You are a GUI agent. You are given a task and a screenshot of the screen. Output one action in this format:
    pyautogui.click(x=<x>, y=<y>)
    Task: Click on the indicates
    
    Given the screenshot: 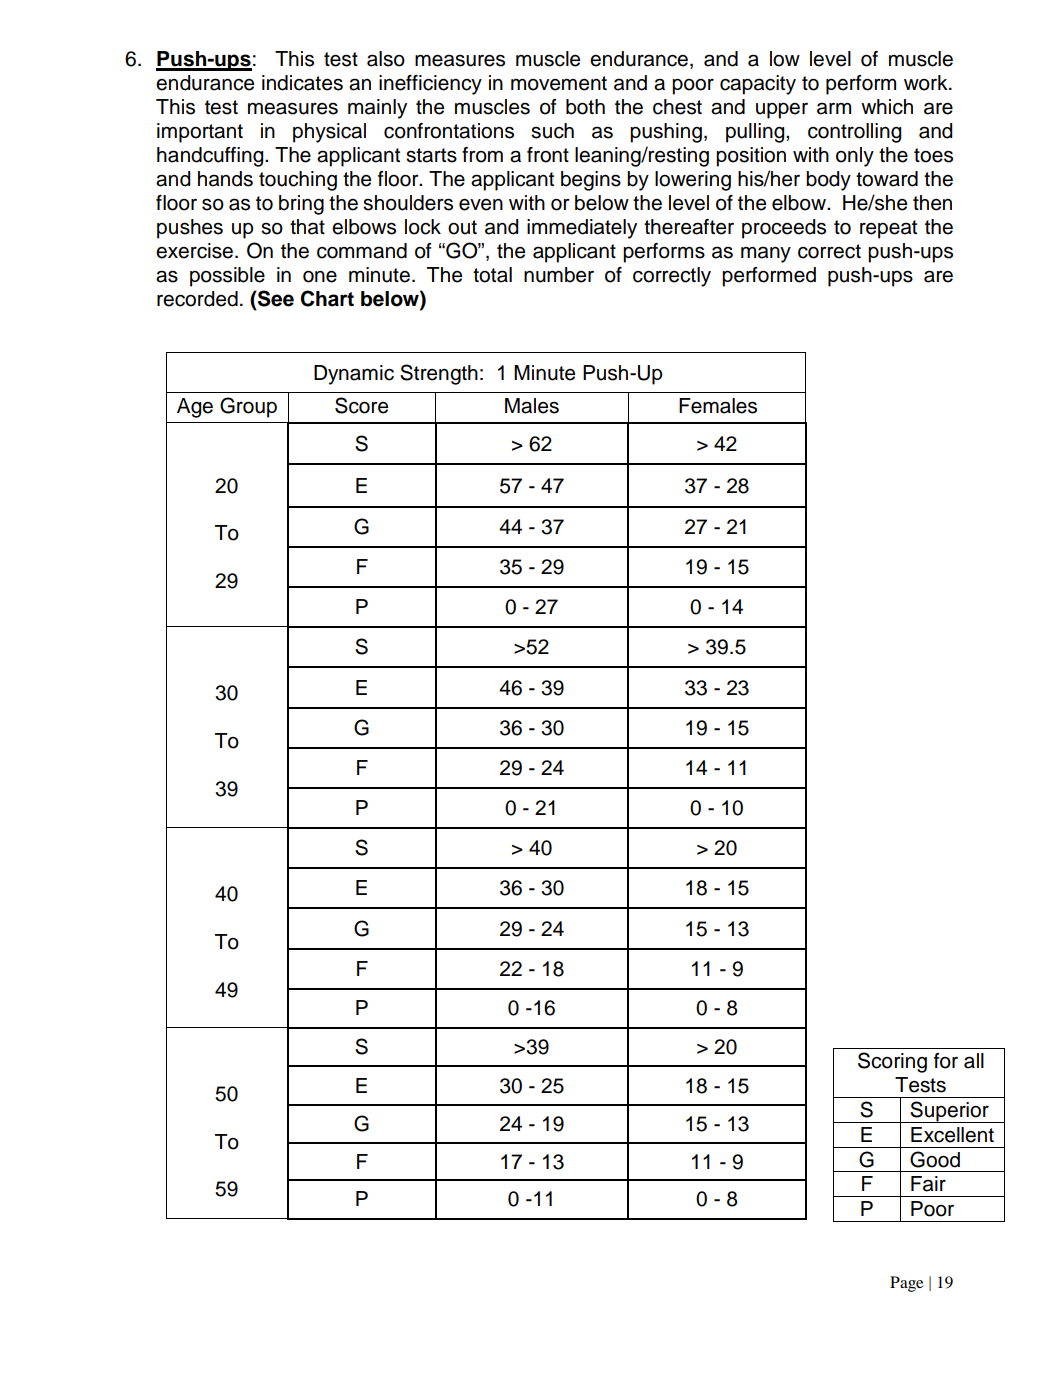 What is the action you would take?
    pyautogui.click(x=302, y=83)
